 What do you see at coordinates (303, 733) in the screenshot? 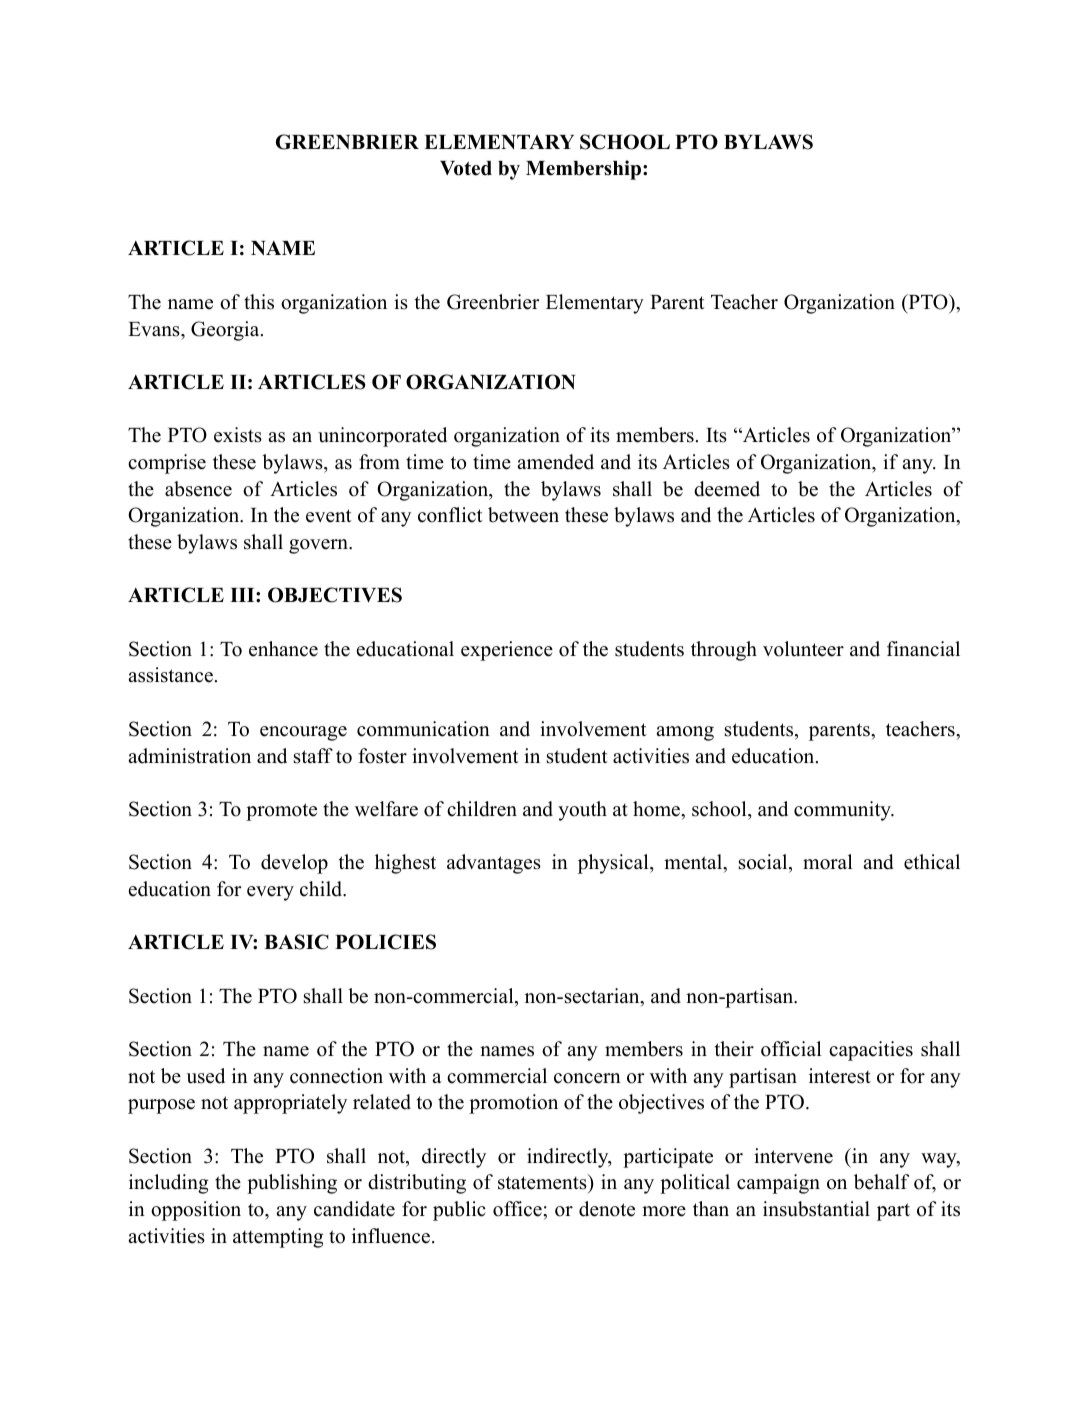
I see `encourage` at bounding box center [303, 733].
